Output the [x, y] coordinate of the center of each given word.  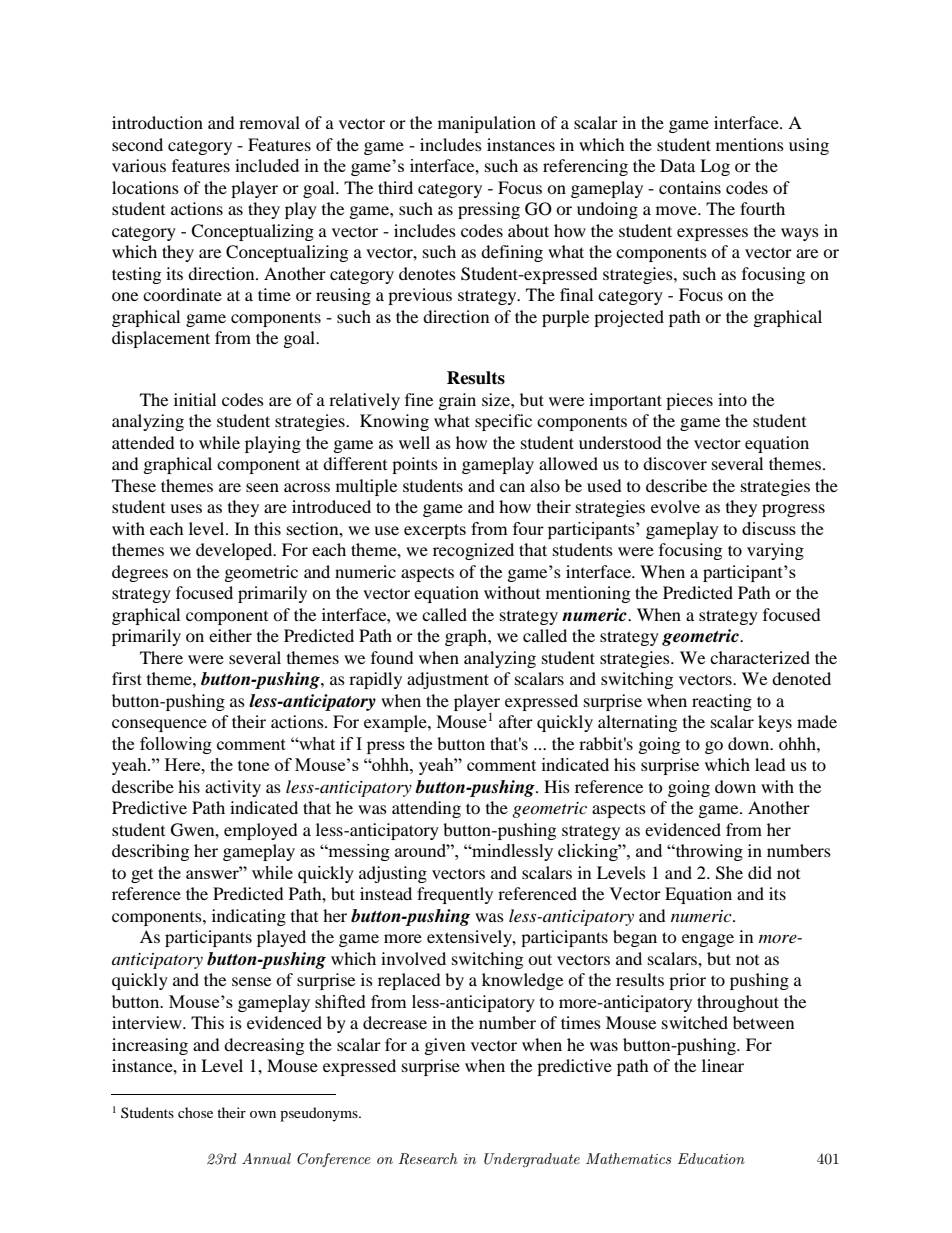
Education [711, 1158]
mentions [750, 144]
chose [195, 1112]
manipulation [487, 124]
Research [428, 1159]
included [267, 165]
